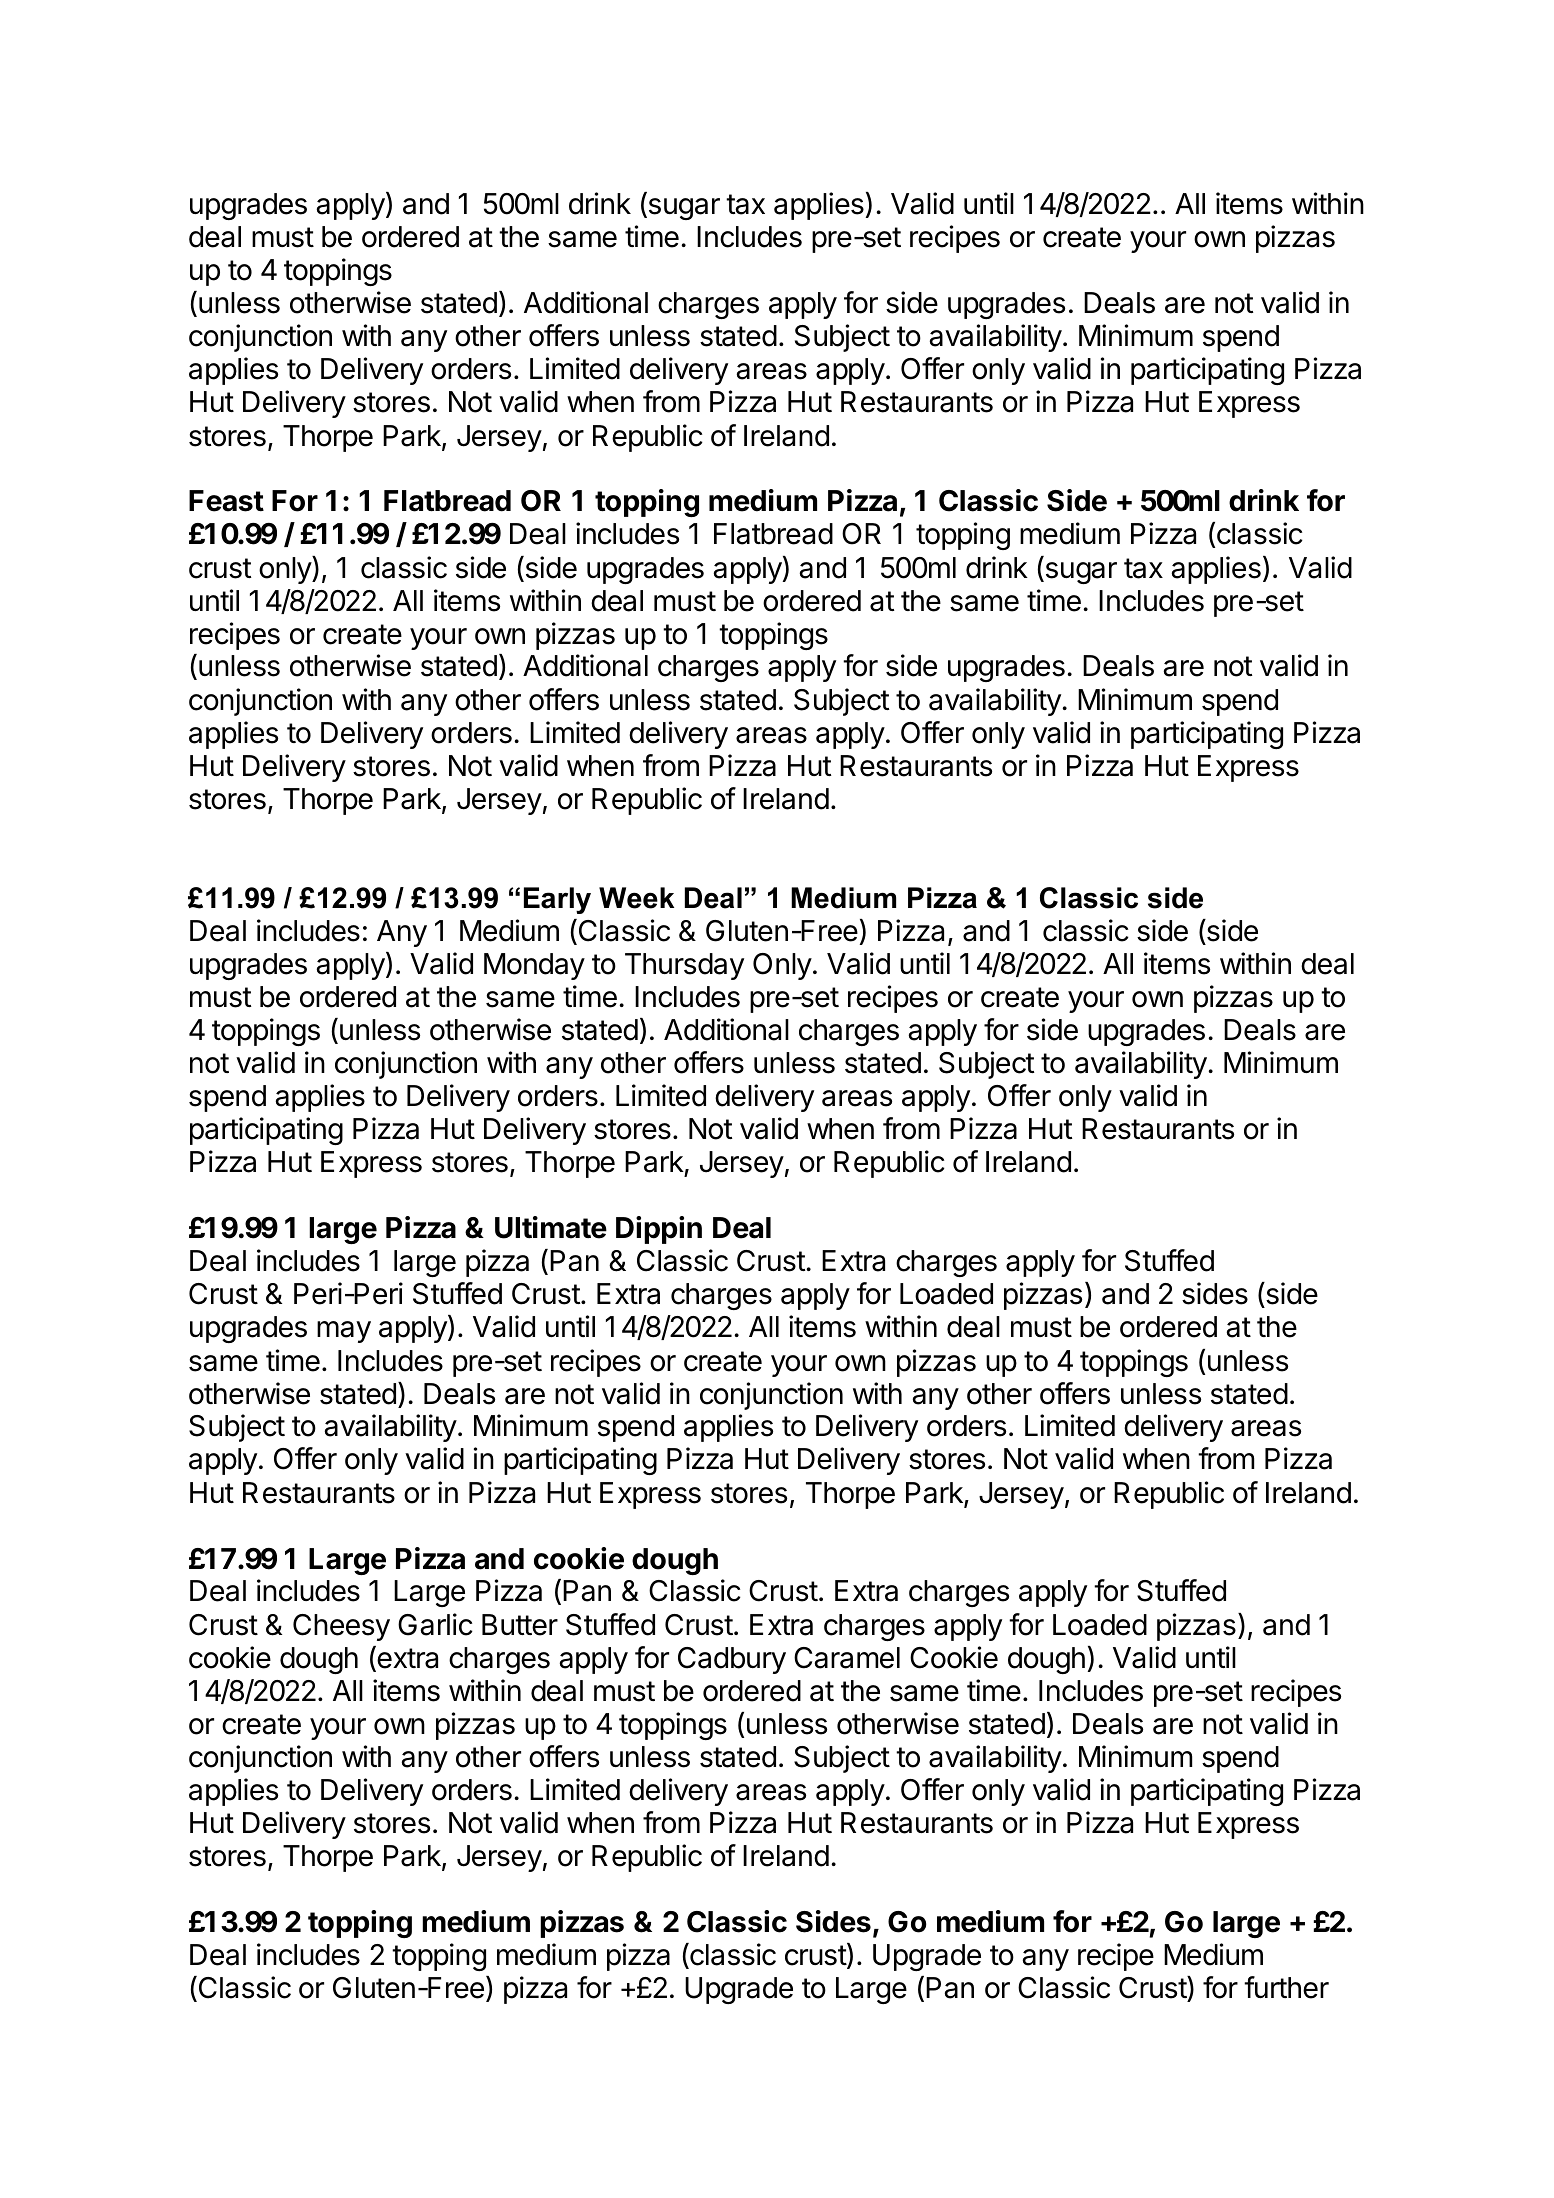  I want to click on Week, so click(636, 898).
